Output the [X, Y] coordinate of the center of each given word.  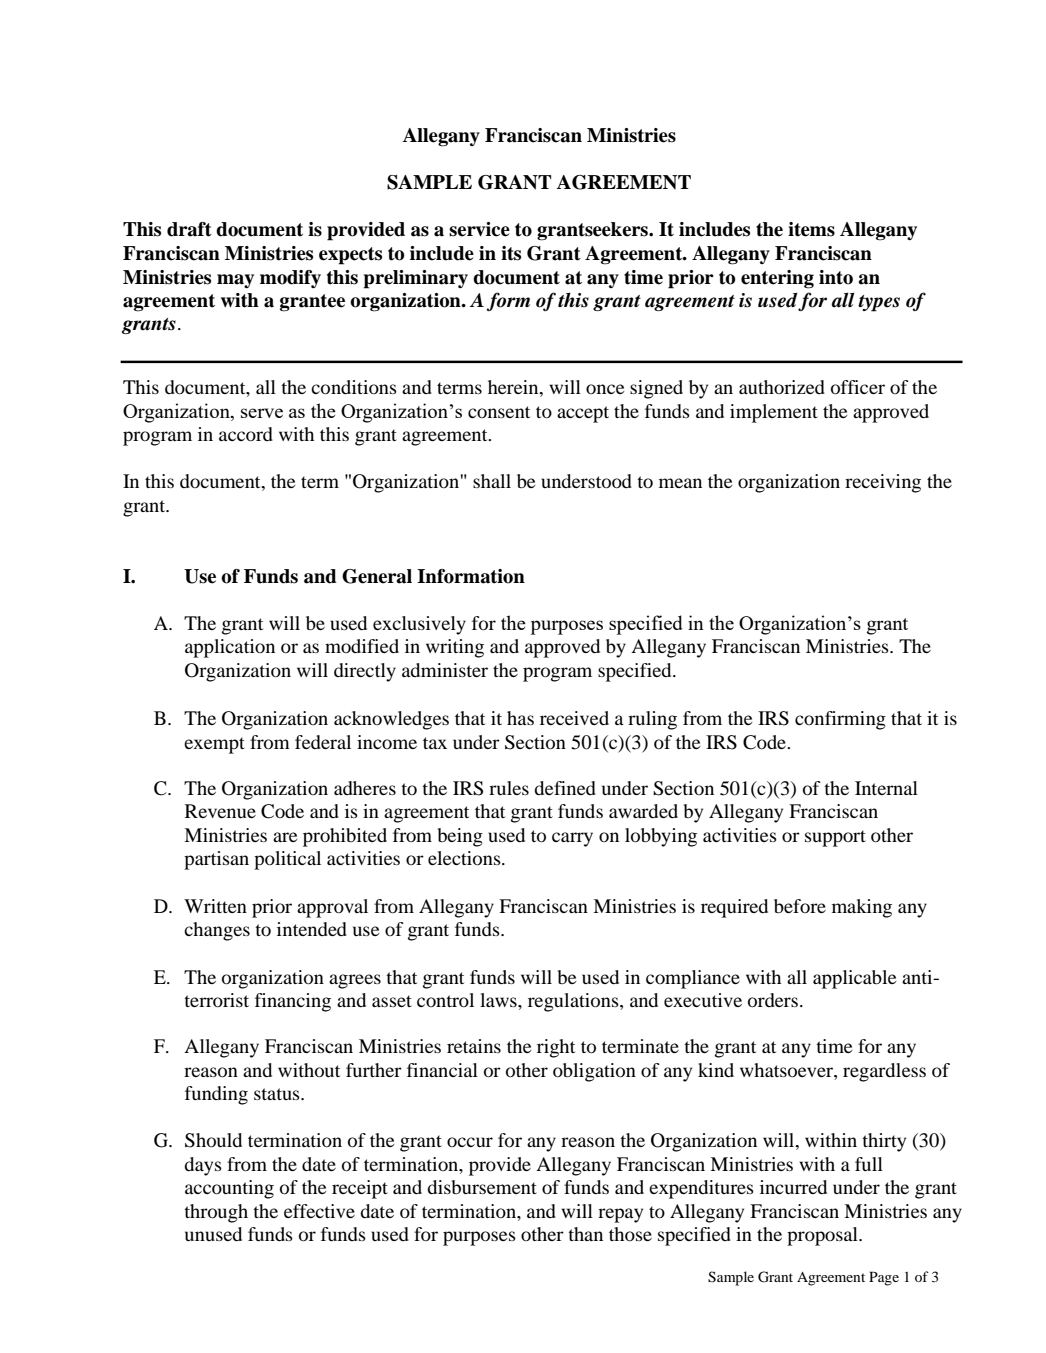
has [520, 718]
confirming [840, 720]
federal [323, 742]
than [585, 1234]
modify [290, 279]
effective [319, 1211]
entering [777, 279]
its [511, 253]
